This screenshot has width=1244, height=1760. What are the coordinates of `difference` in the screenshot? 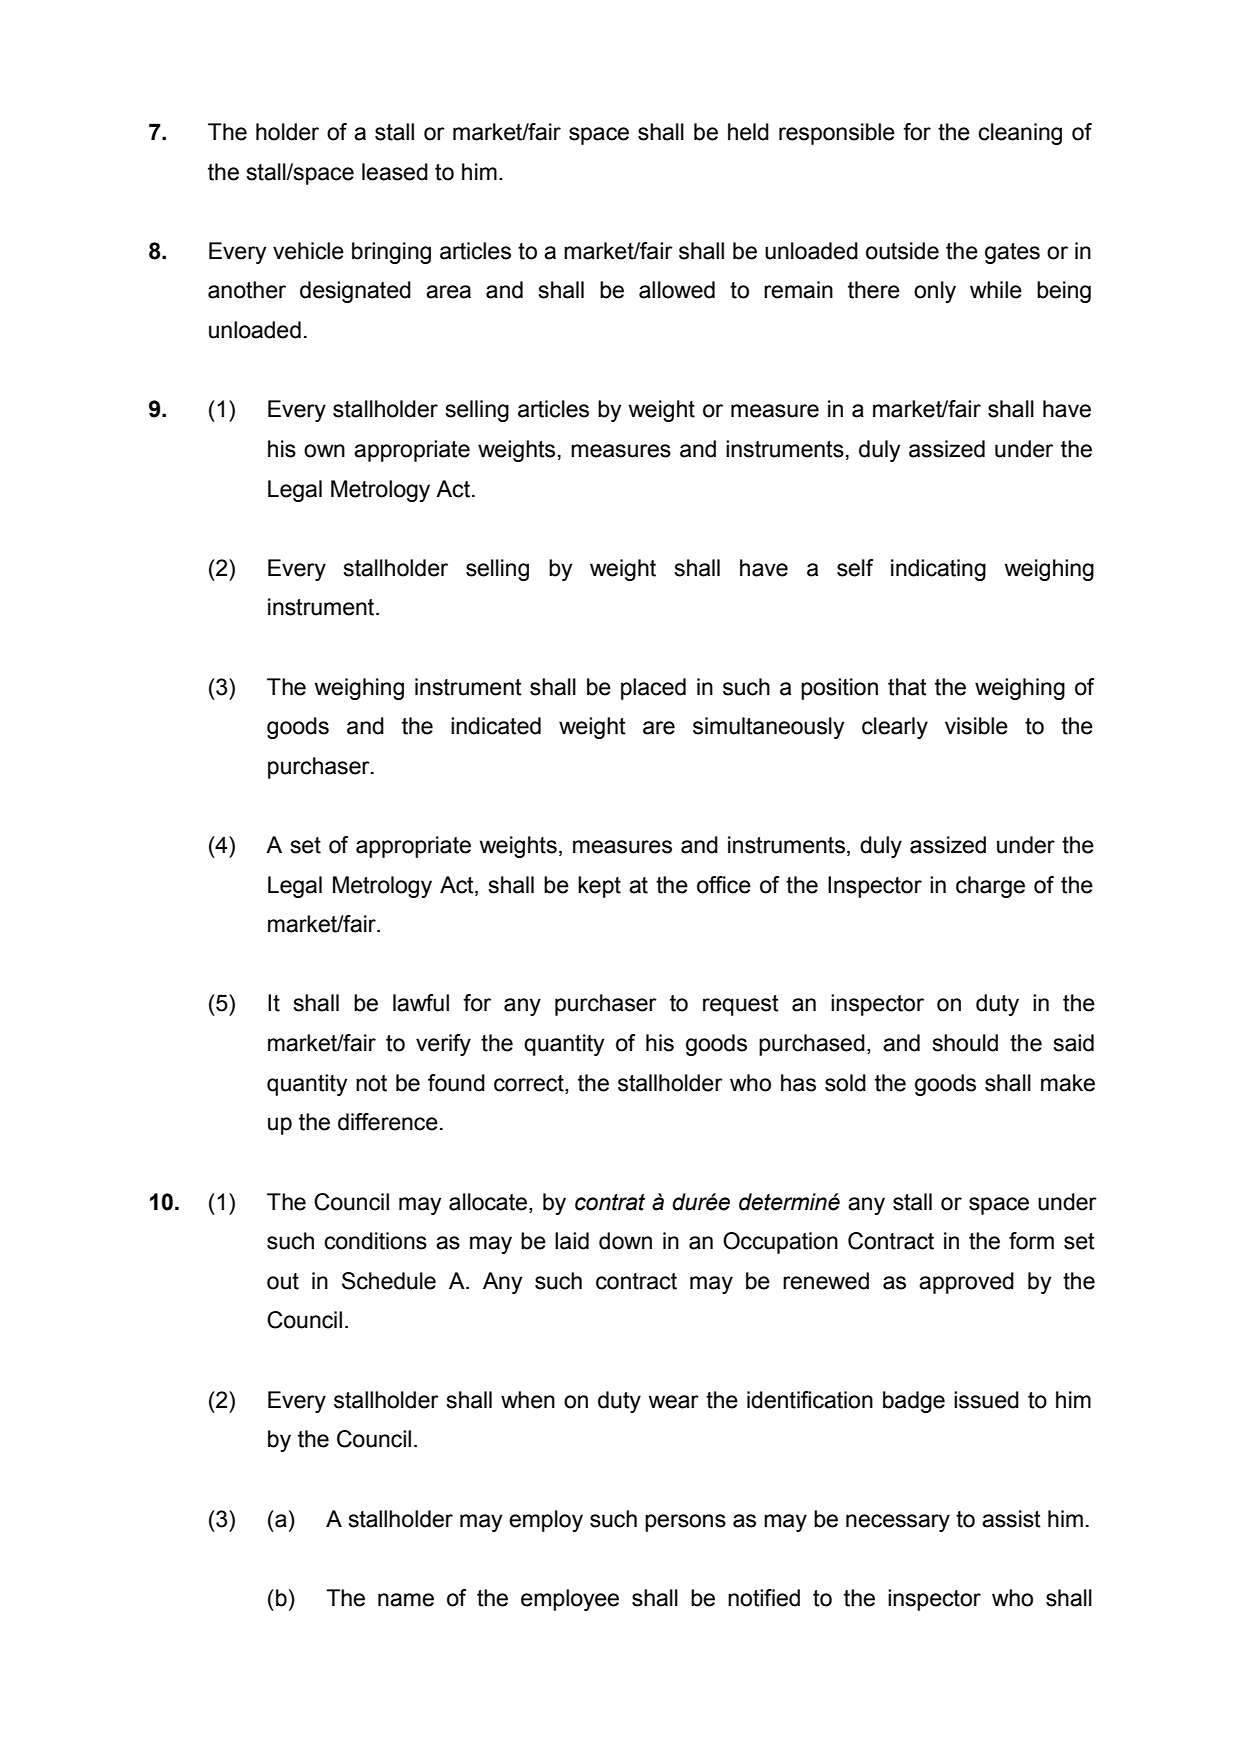 It's located at (388, 1122).
